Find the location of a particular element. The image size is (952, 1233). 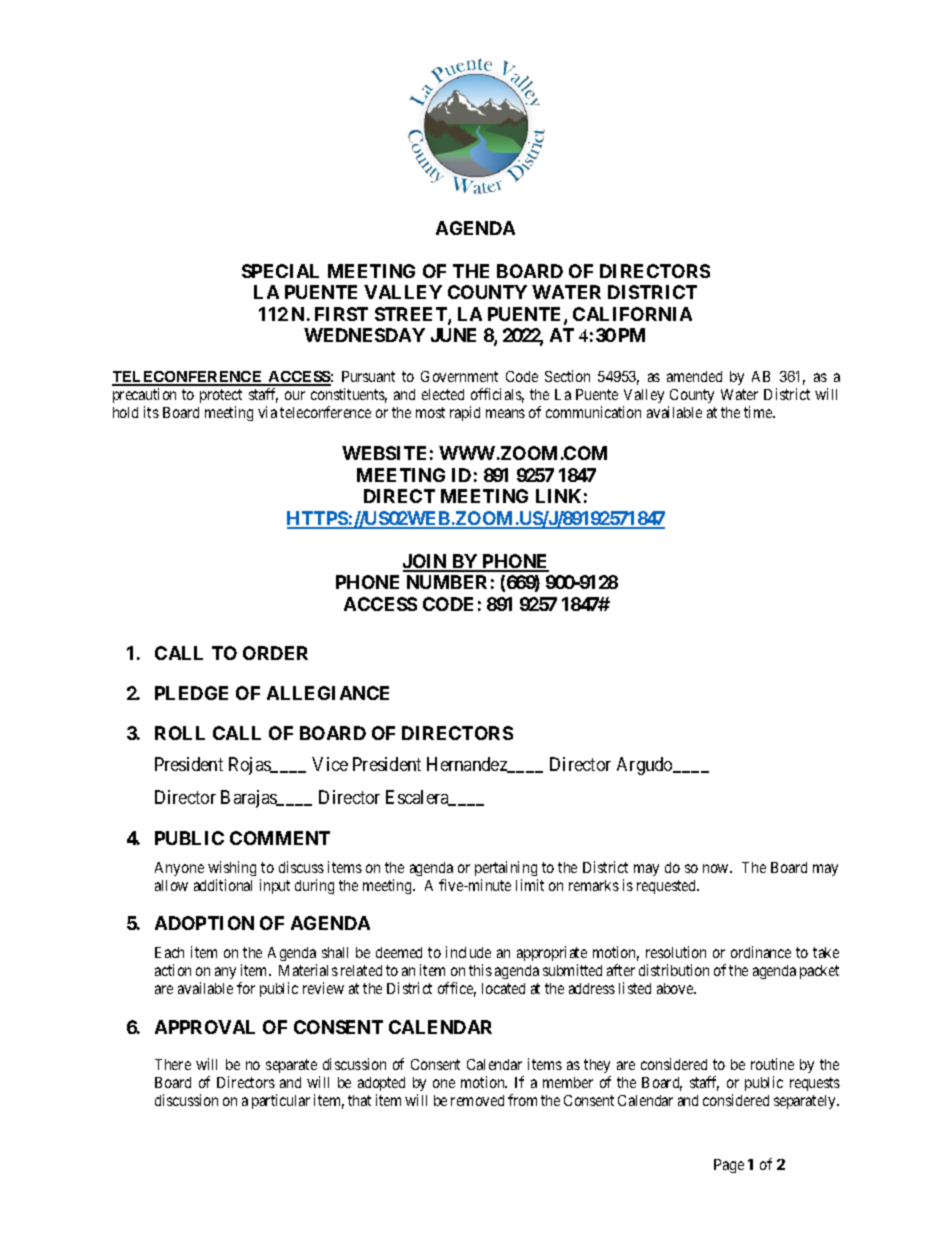

ALLEGIANCE is located at coordinates (328, 693).
